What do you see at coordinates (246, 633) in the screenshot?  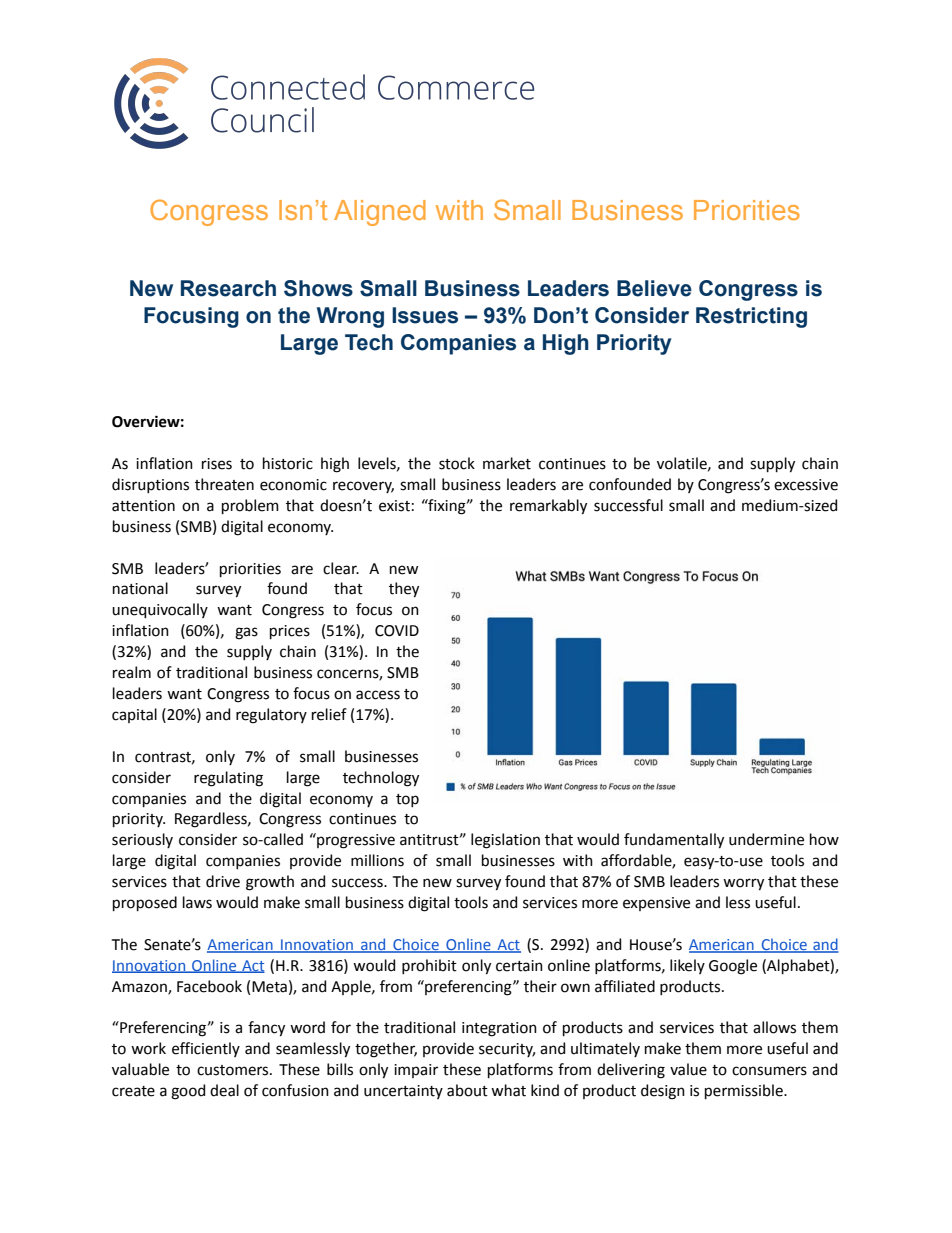 I see `gas` at bounding box center [246, 633].
